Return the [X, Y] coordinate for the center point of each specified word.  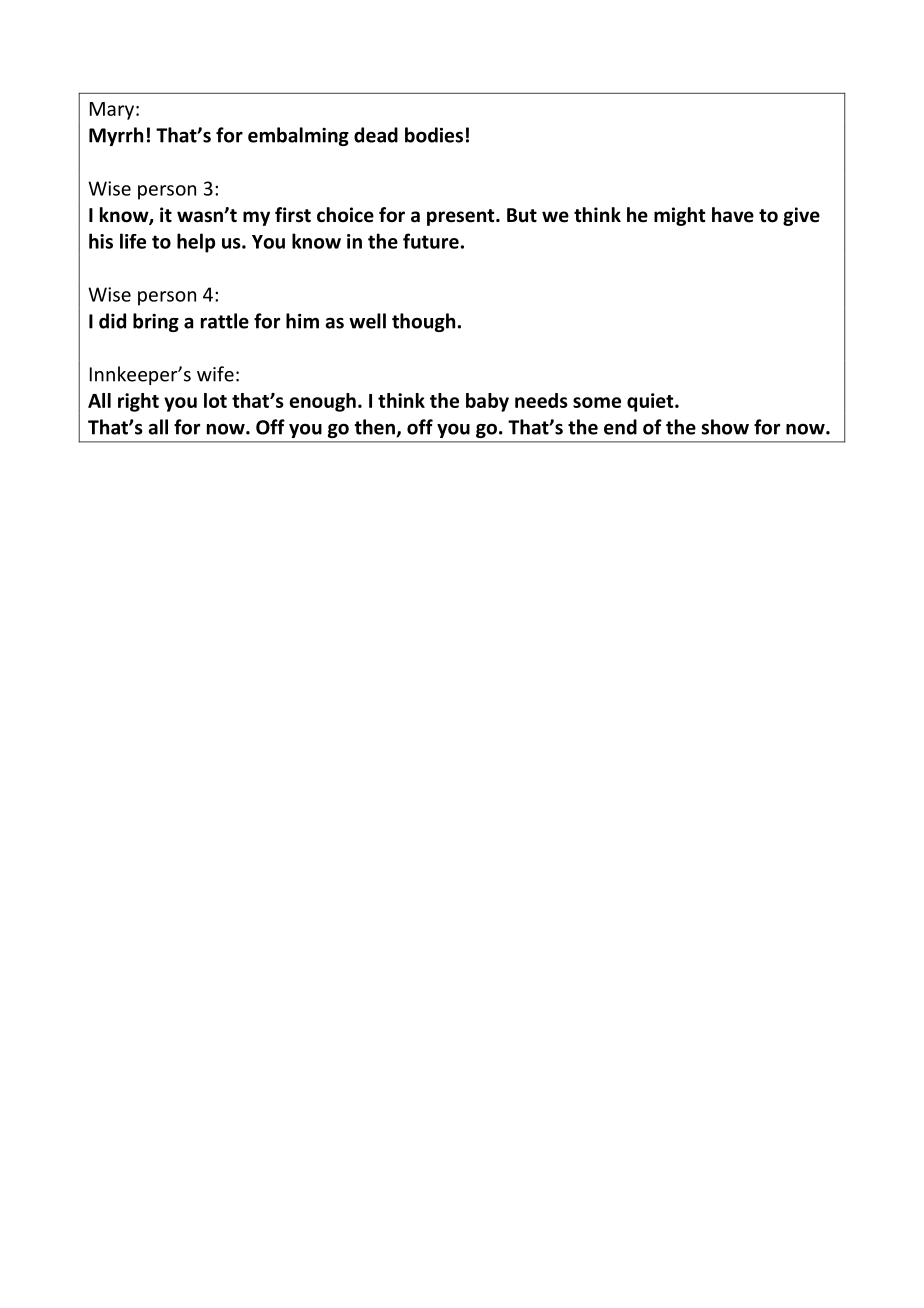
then [375, 428]
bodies [434, 135]
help [196, 243]
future [431, 241]
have [733, 215]
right [138, 402]
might [679, 216]
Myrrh [116, 136]
